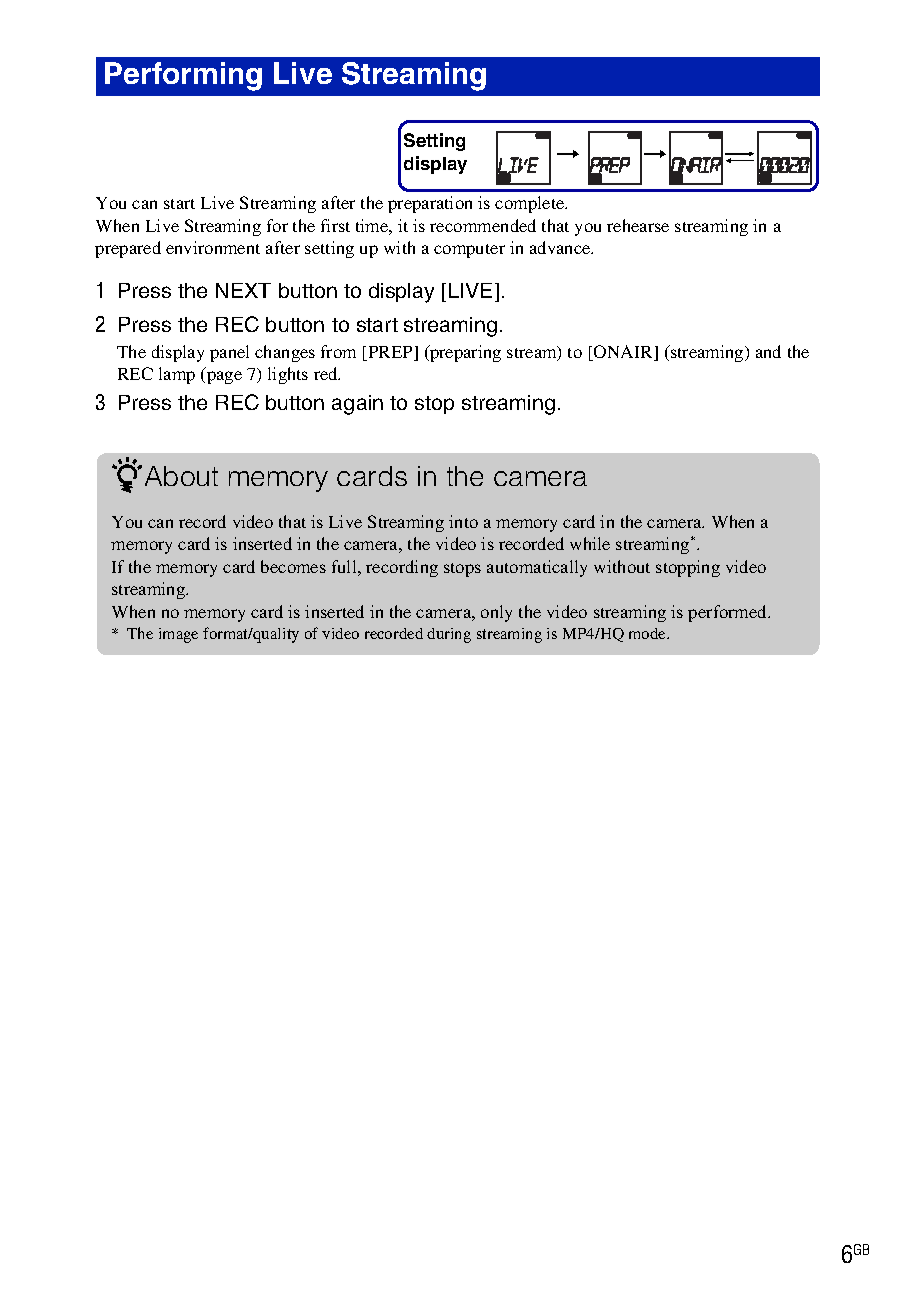  Describe the element at coordinates (729, 613) in the image. I see `performed` at that location.
